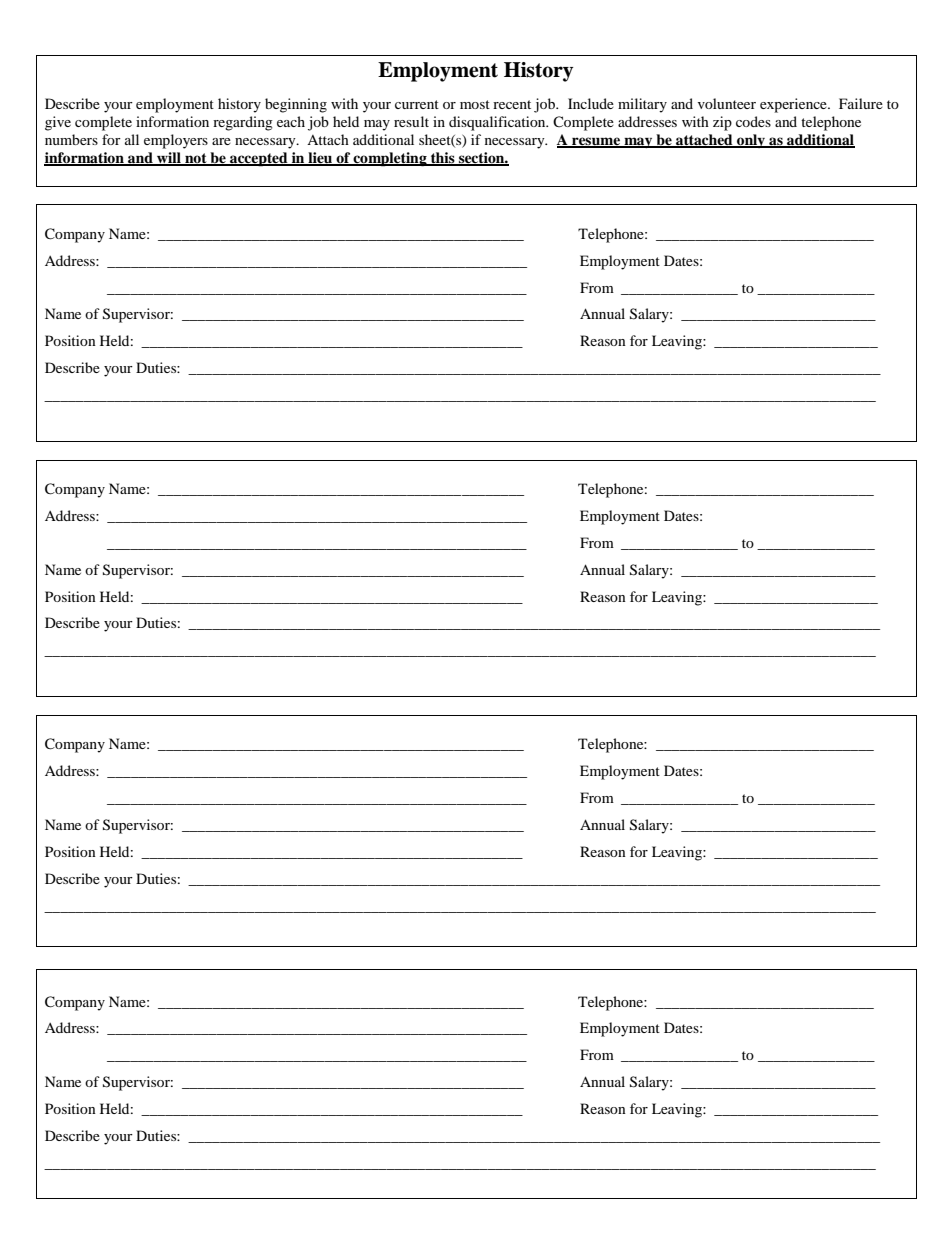 This screenshot has width=952, height=1233. I want to click on experience, so click(794, 105).
